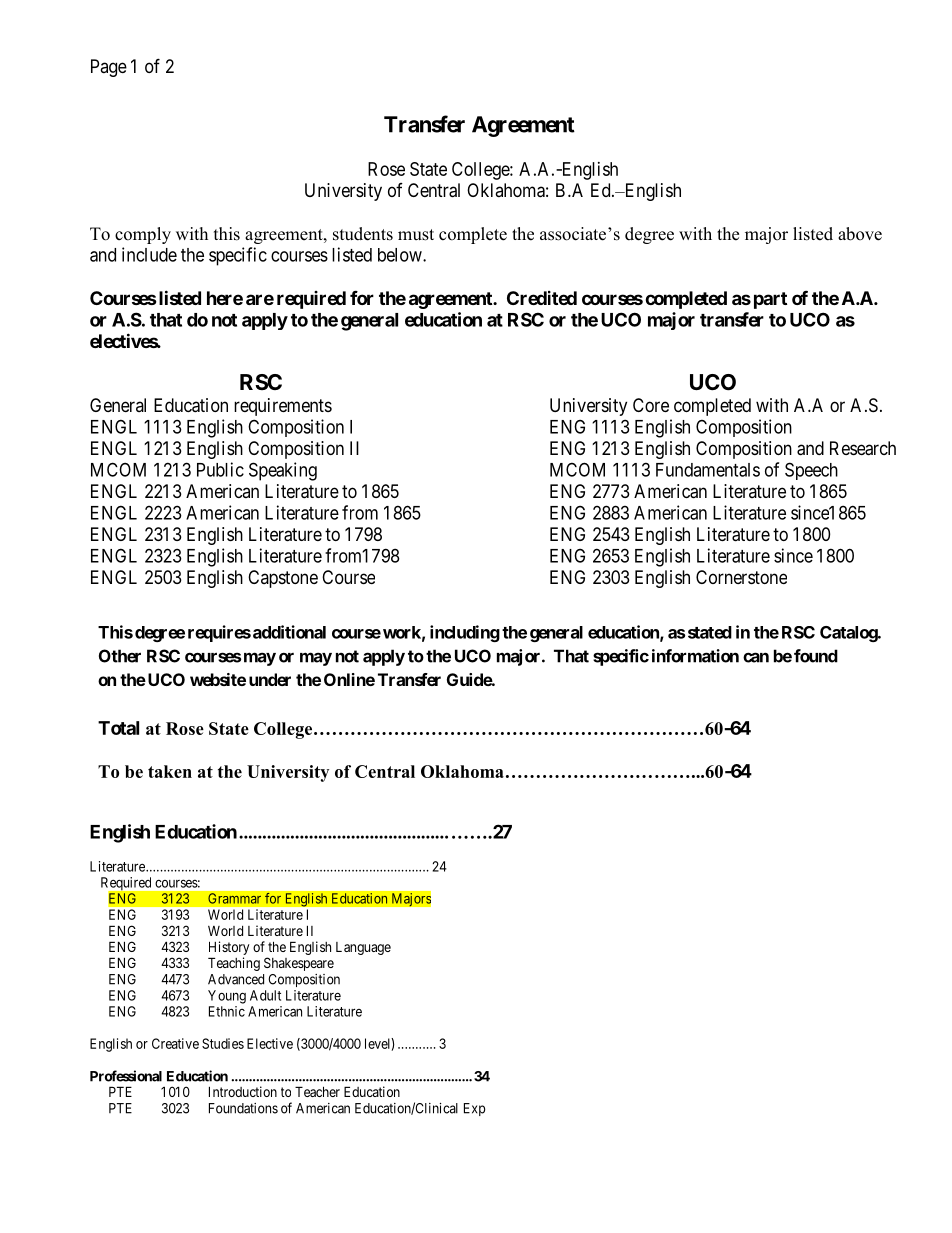 The width and height of the screenshot is (952, 1233). What do you see at coordinates (741, 577) in the screenshot?
I see `Cornerstone` at bounding box center [741, 577].
